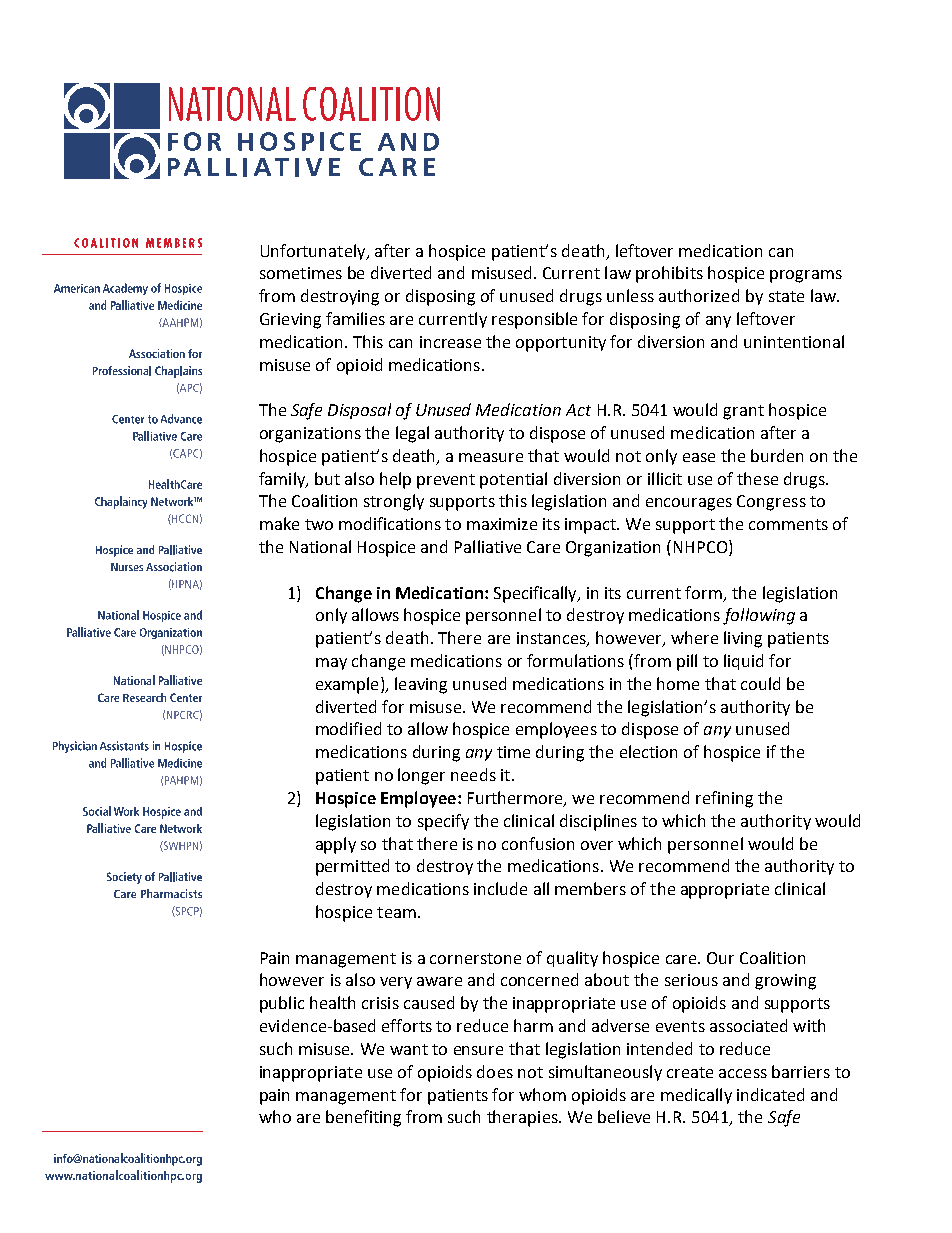 The width and height of the image is (952, 1233). Describe the element at coordinates (500, 888) in the image. I see `include` at that location.
